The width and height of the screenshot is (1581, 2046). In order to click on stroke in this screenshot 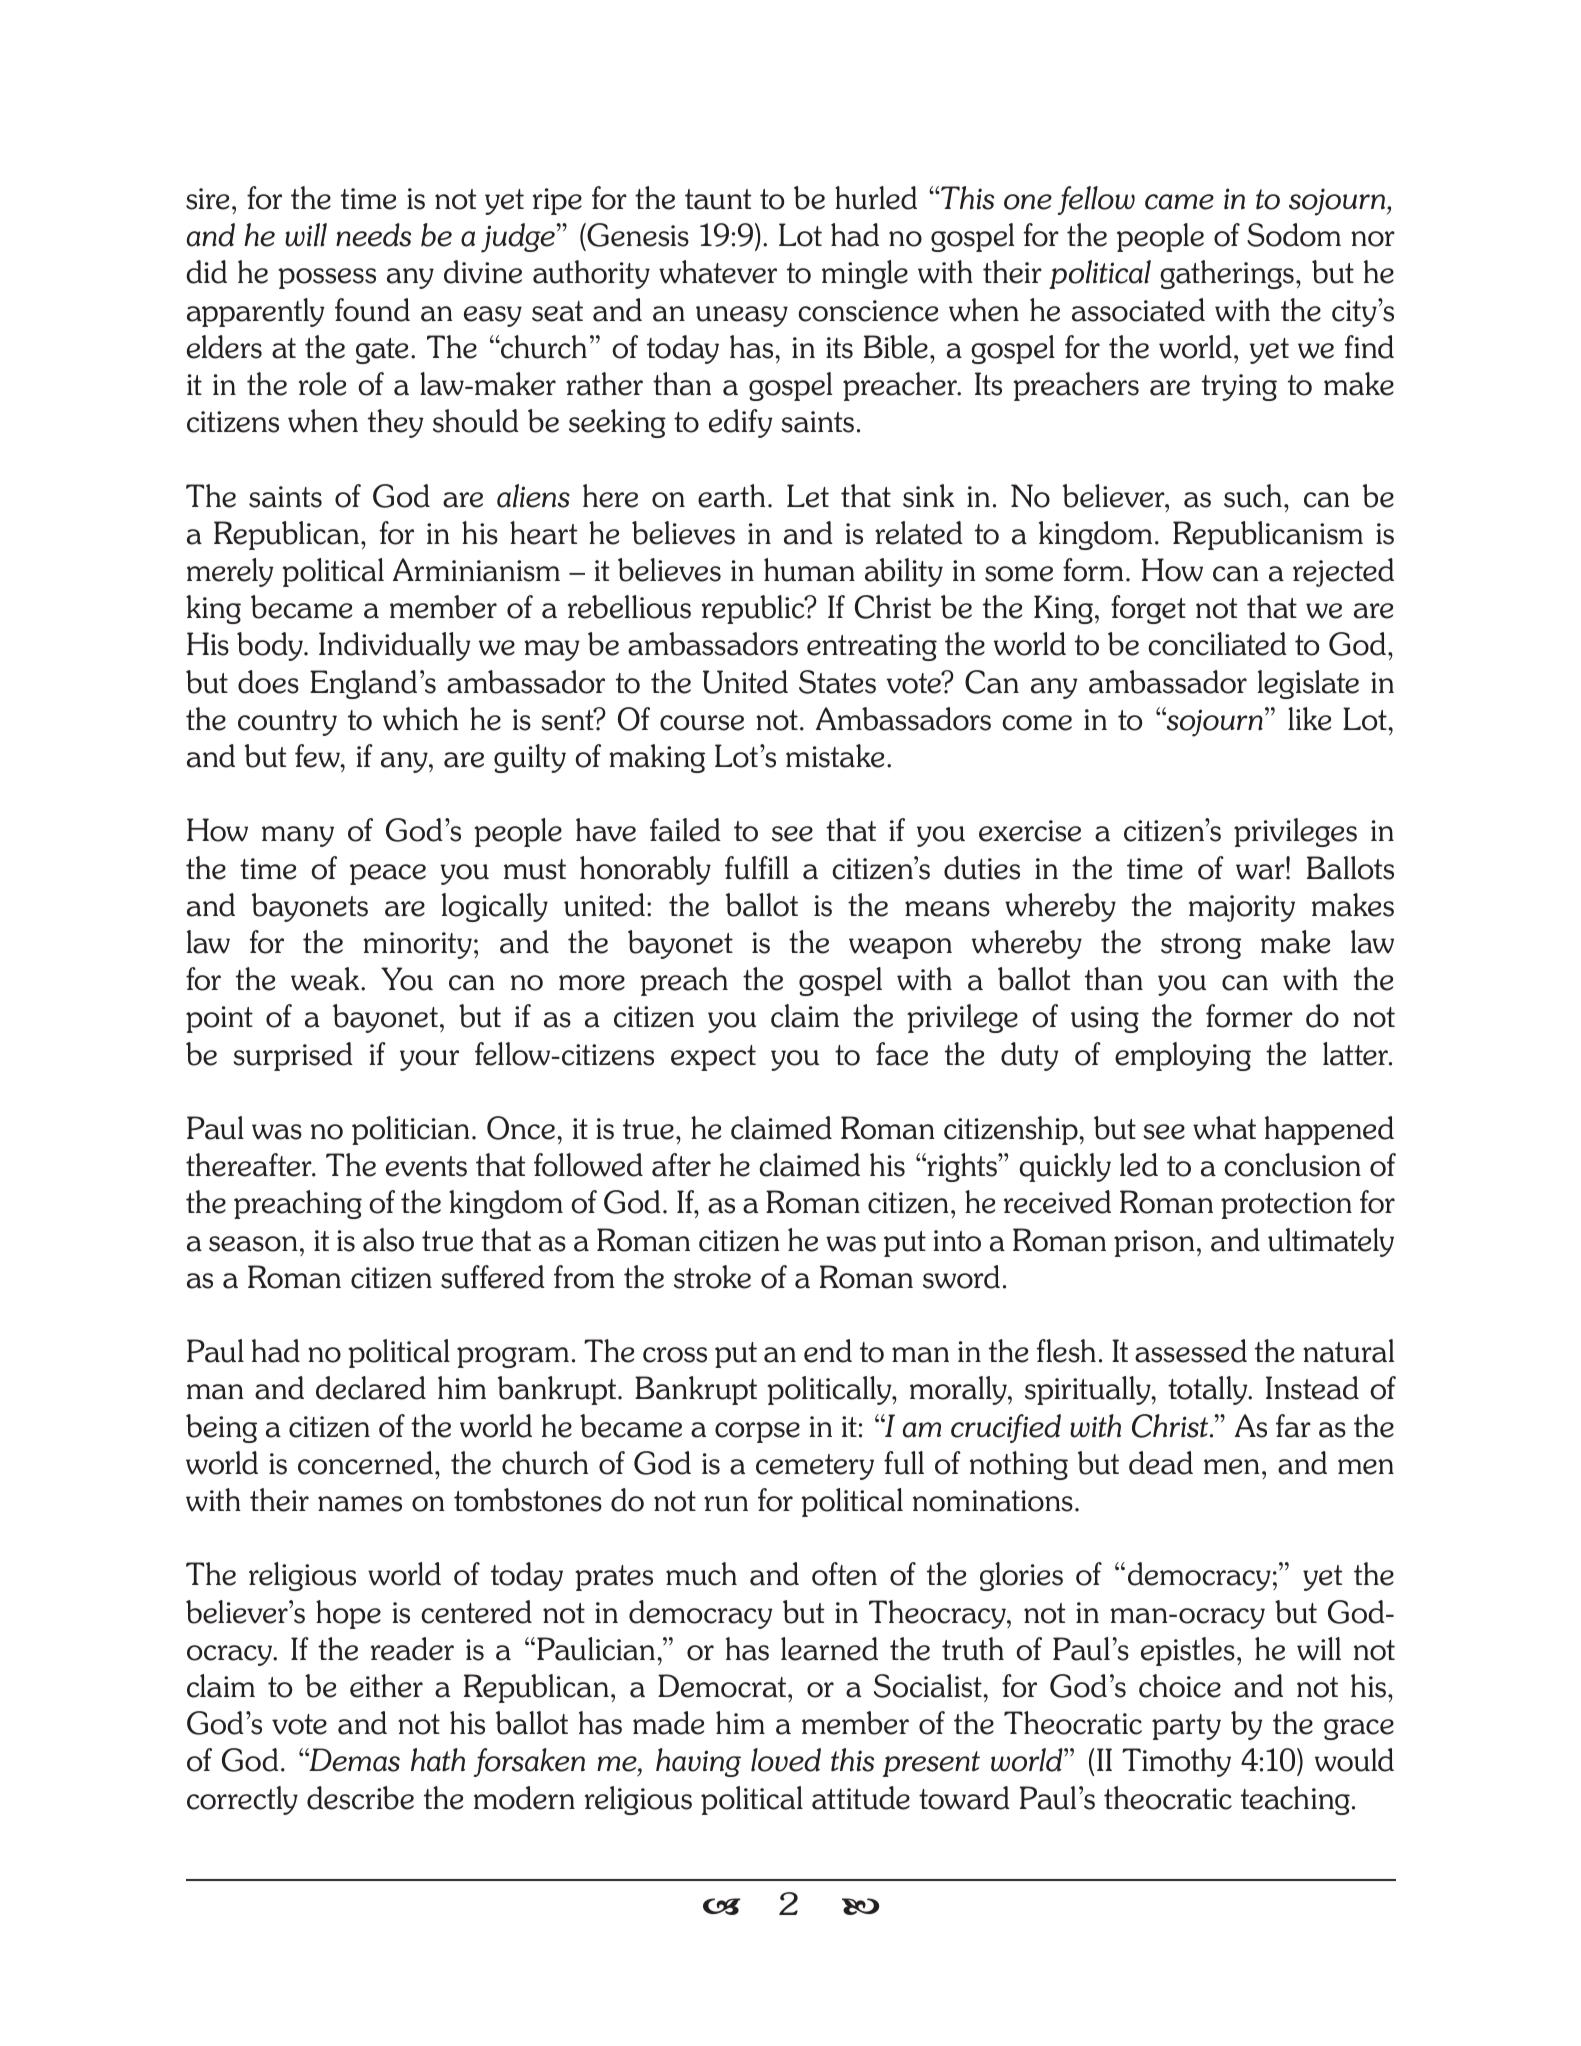, I will do `click(712, 1277)`.
